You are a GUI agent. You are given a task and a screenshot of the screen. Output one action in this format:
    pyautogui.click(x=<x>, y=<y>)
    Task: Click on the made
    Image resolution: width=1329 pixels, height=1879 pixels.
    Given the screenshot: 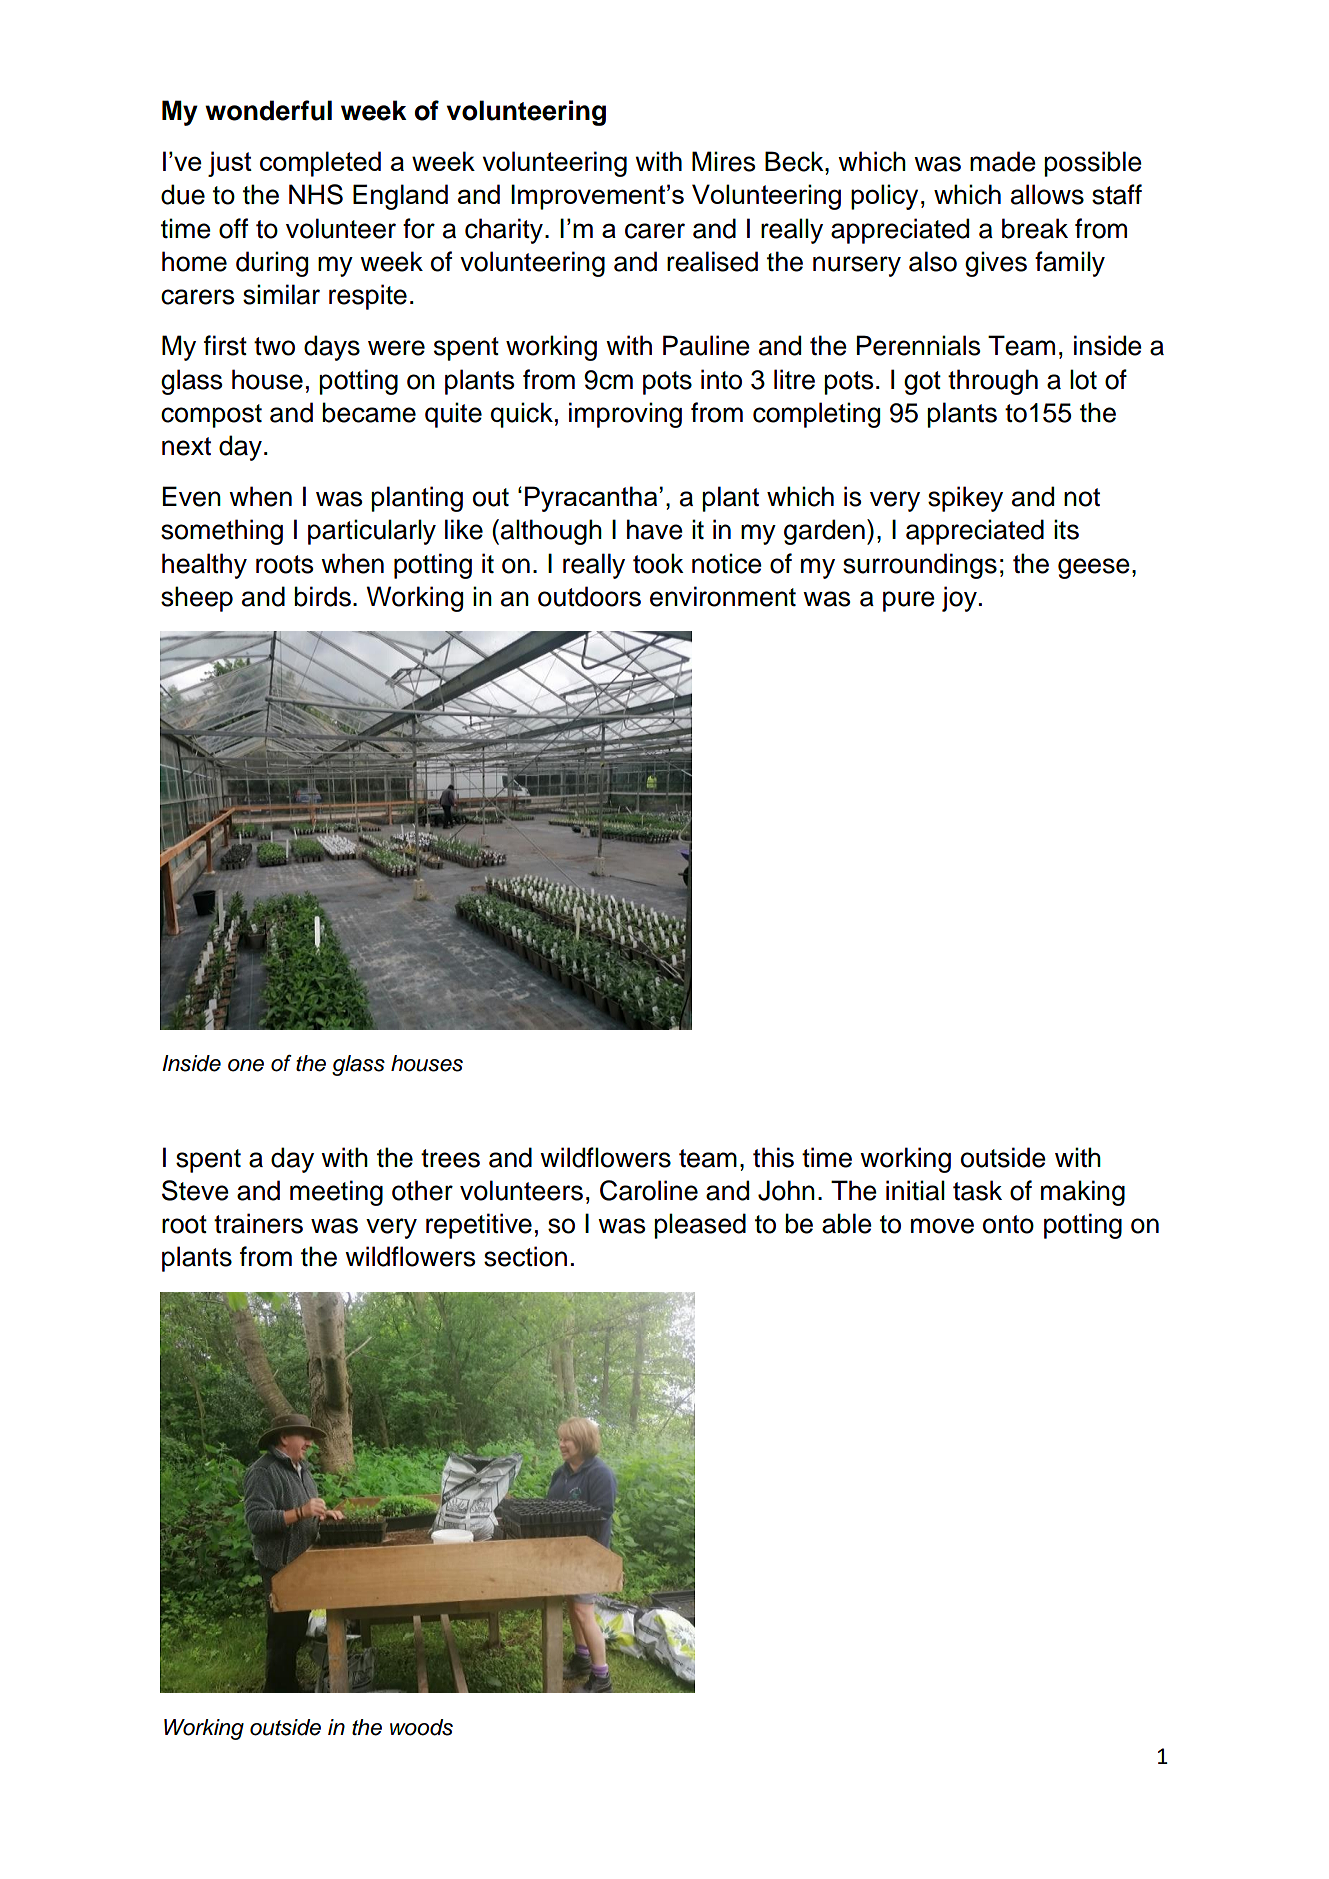 What is the action you would take?
    pyautogui.click(x=1003, y=161)
